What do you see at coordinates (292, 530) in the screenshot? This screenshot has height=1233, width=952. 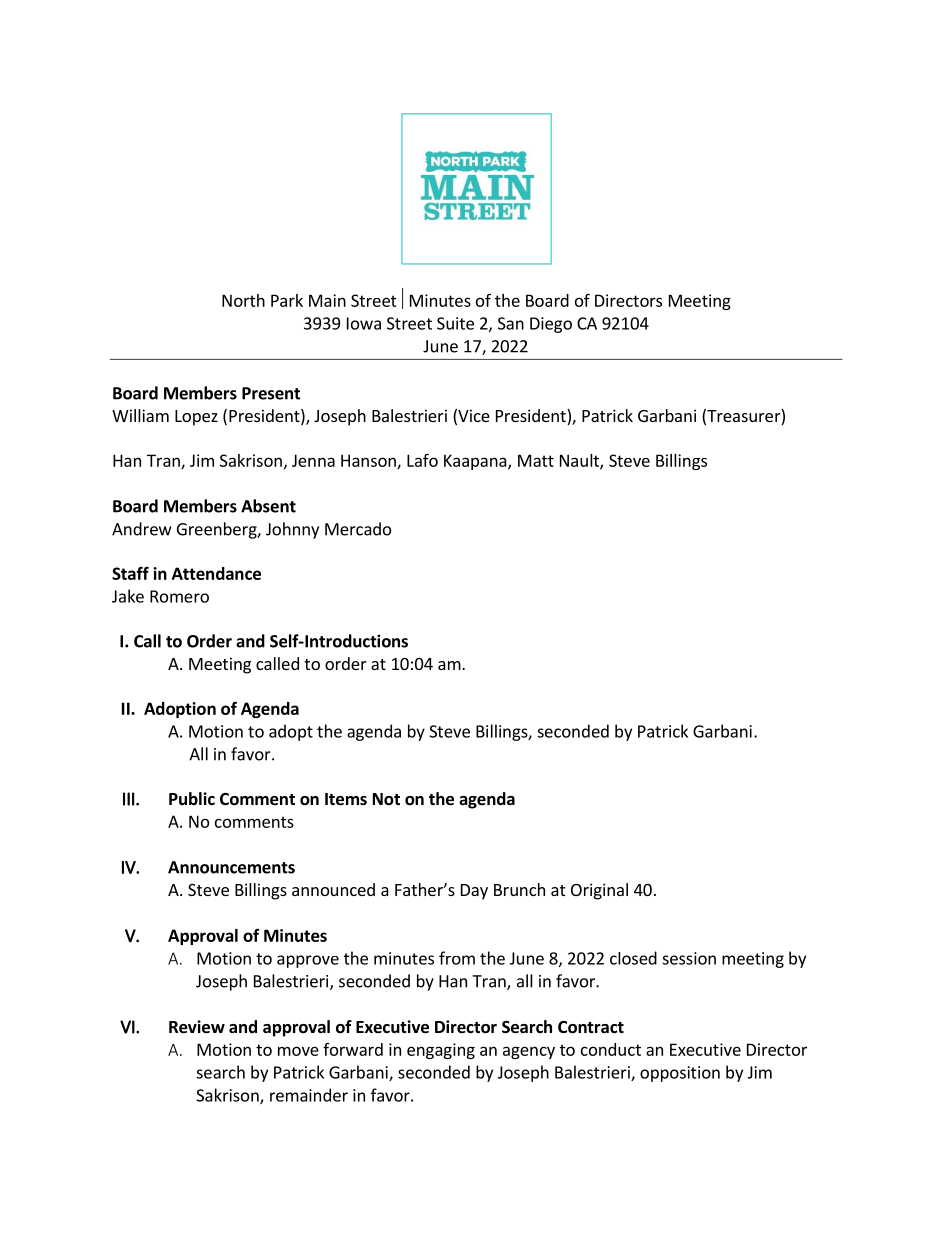 I see `Johnny` at bounding box center [292, 530].
